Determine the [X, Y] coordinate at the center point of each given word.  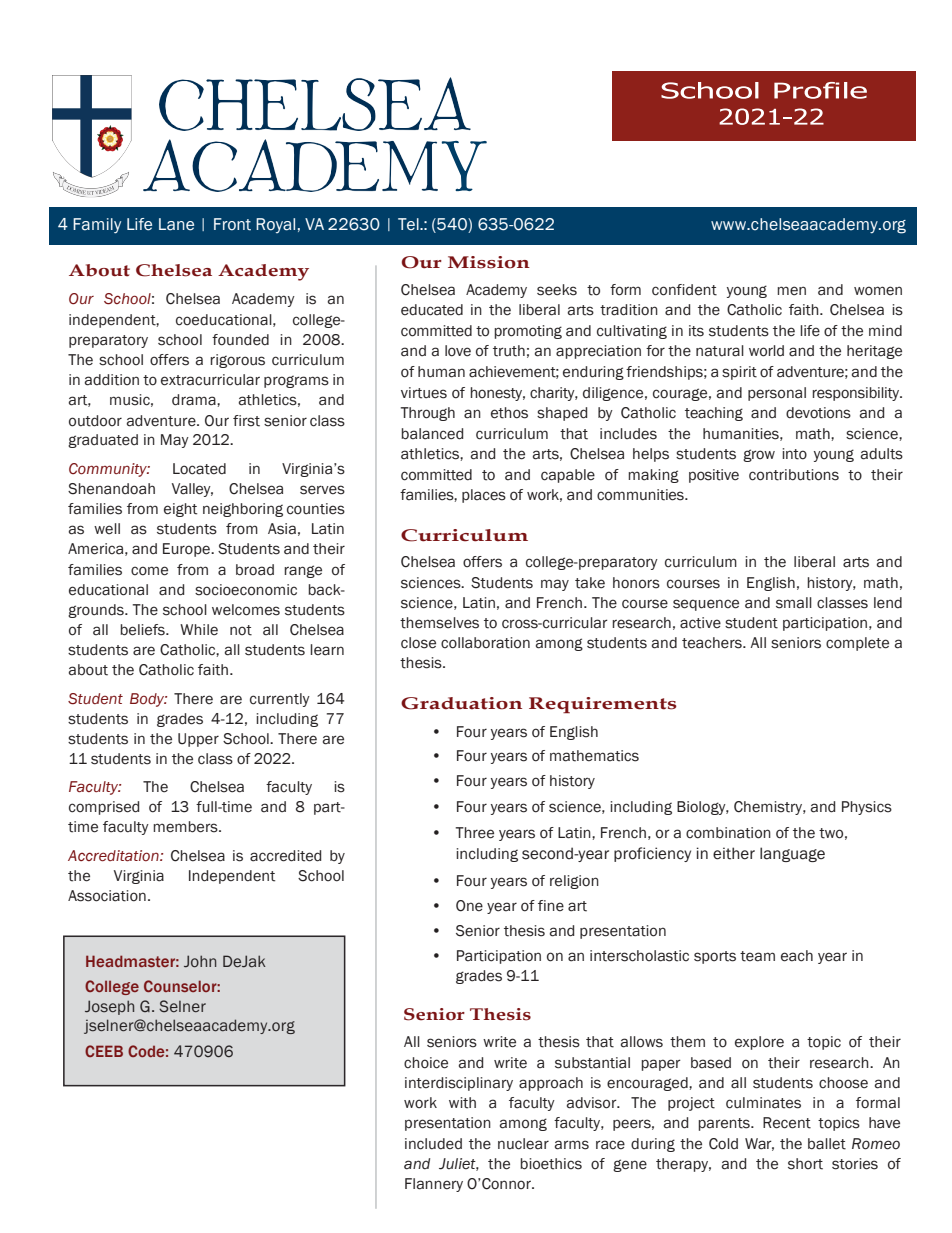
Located [199, 469]
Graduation [461, 703]
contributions [794, 475]
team [757, 956]
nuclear [523, 1144]
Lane [176, 224]
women [878, 291]
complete [857, 644]
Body [148, 700]
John [200, 961]
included [433, 1144]
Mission [489, 262]
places [484, 496]
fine [551, 906]
